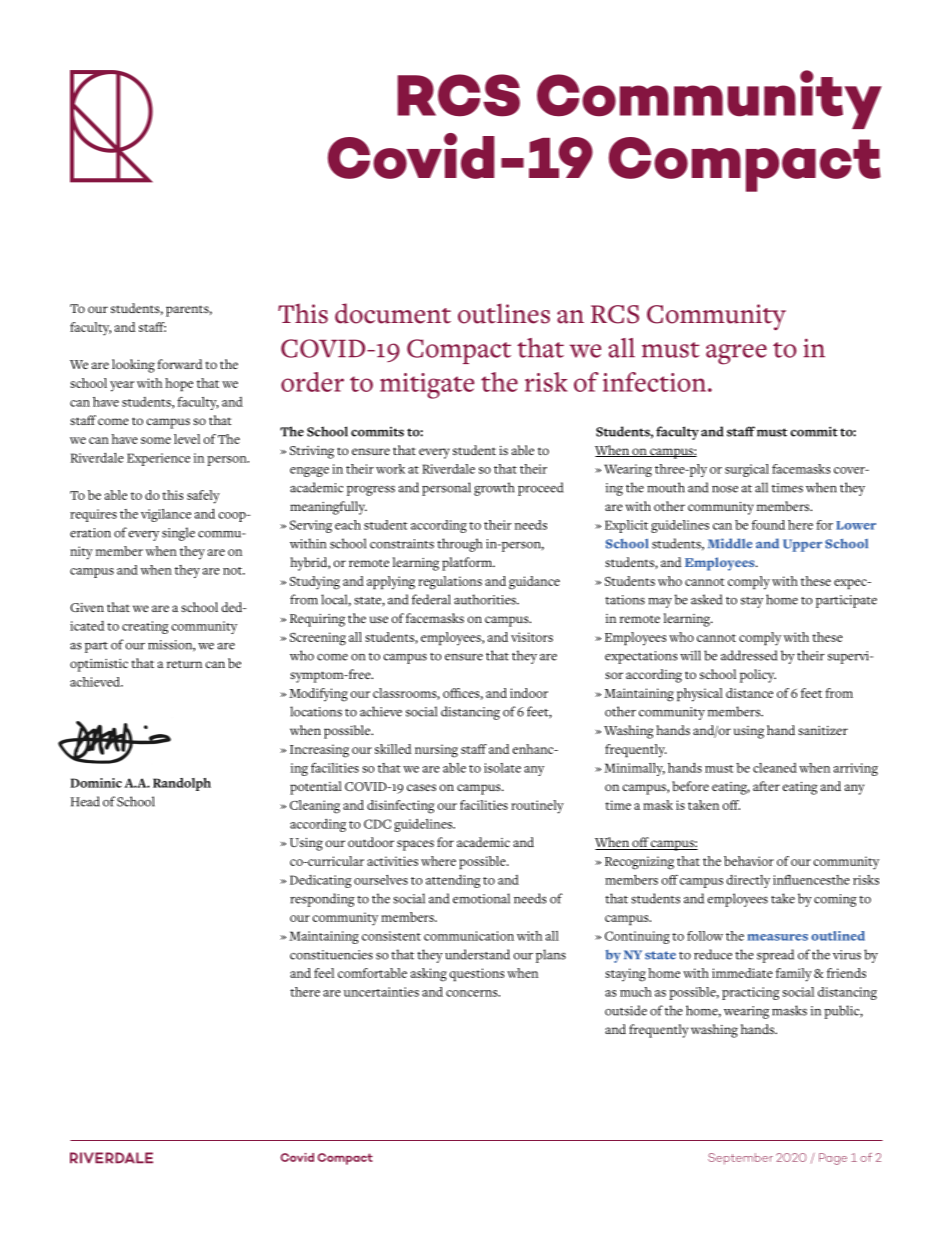  Describe the element at coordinates (749, 861) in the screenshot. I see `behavior` at that location.
